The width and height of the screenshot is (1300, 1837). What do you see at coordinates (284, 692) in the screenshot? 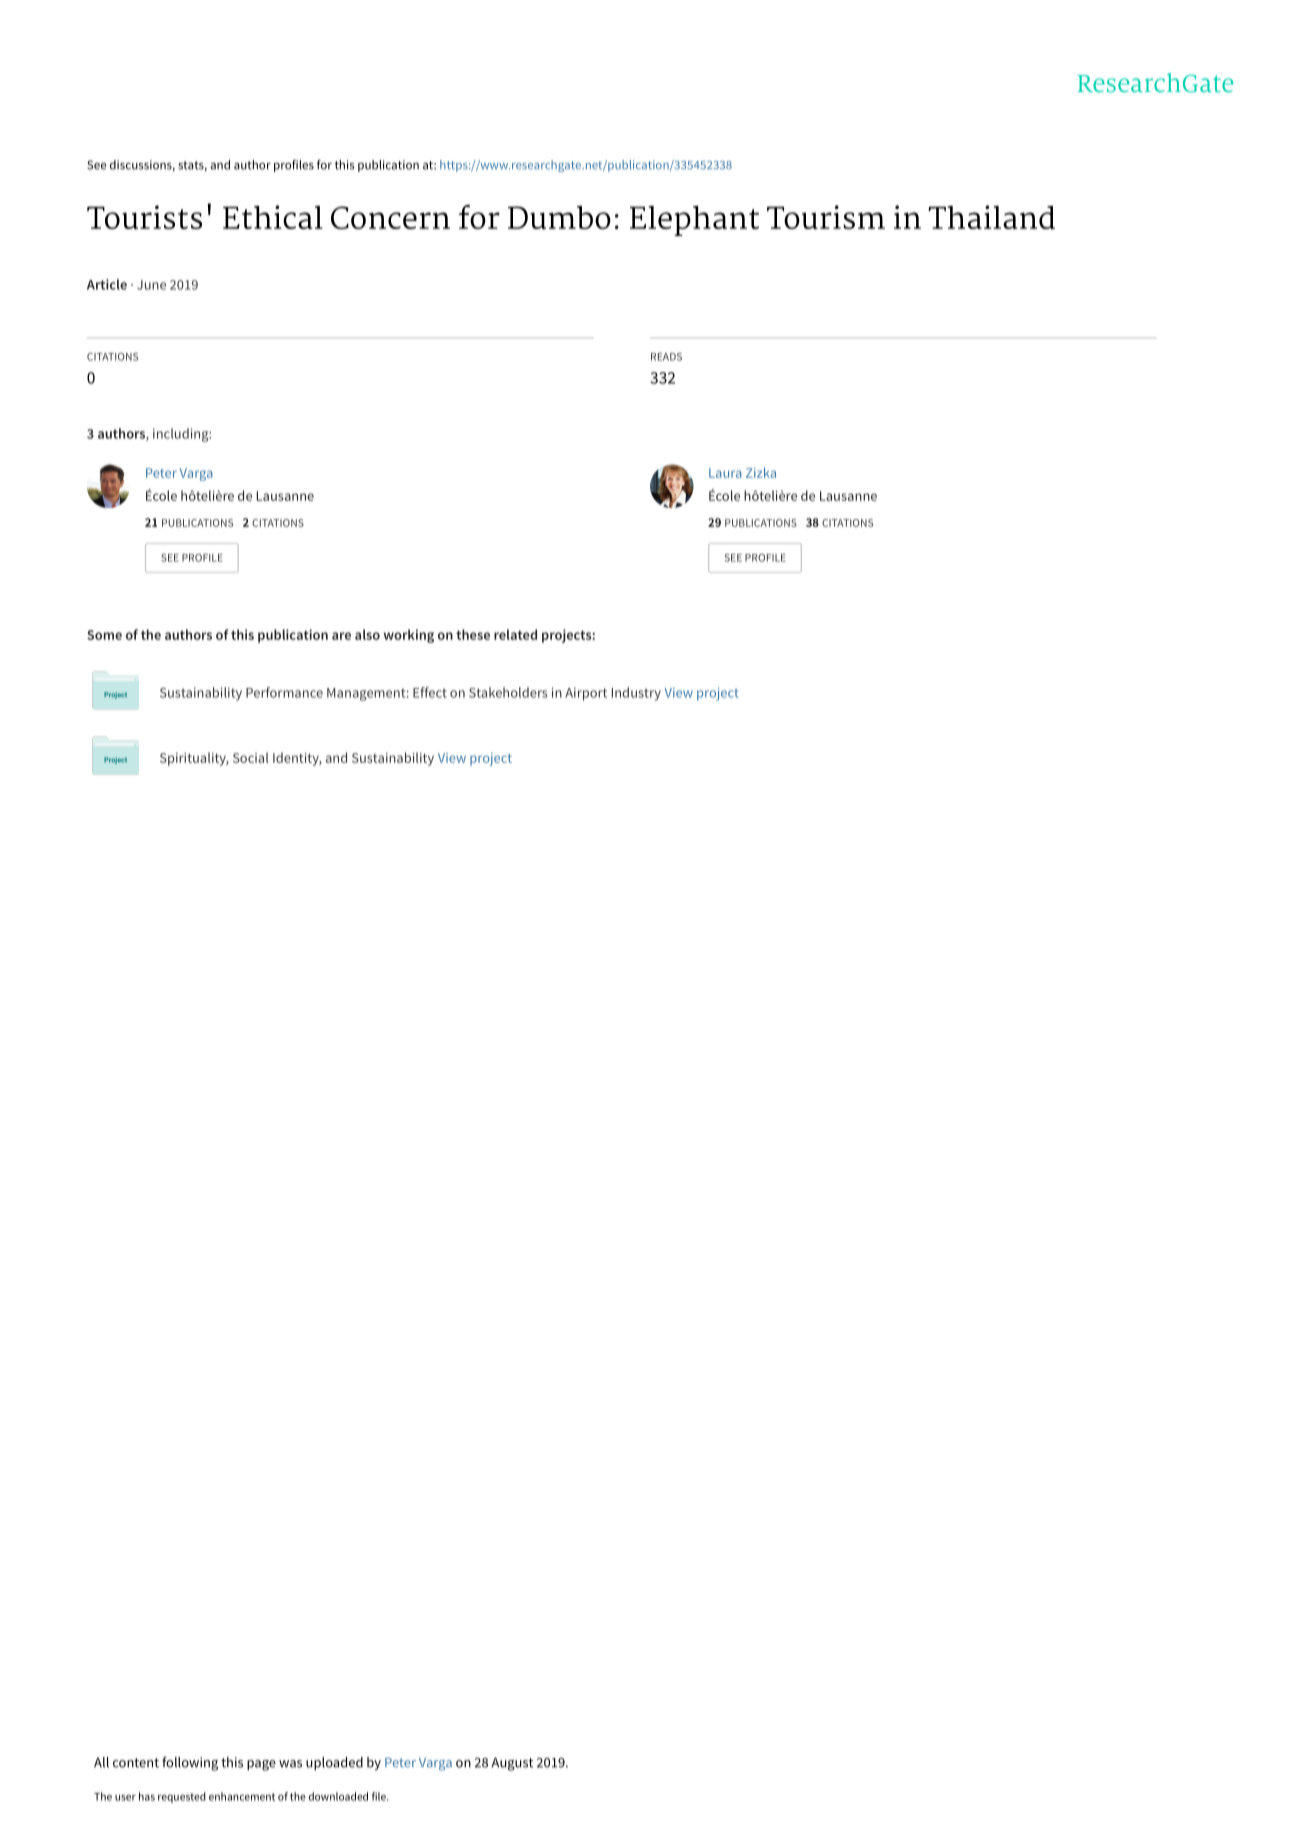
I see `Performance` at bounding box center [284, 692].
